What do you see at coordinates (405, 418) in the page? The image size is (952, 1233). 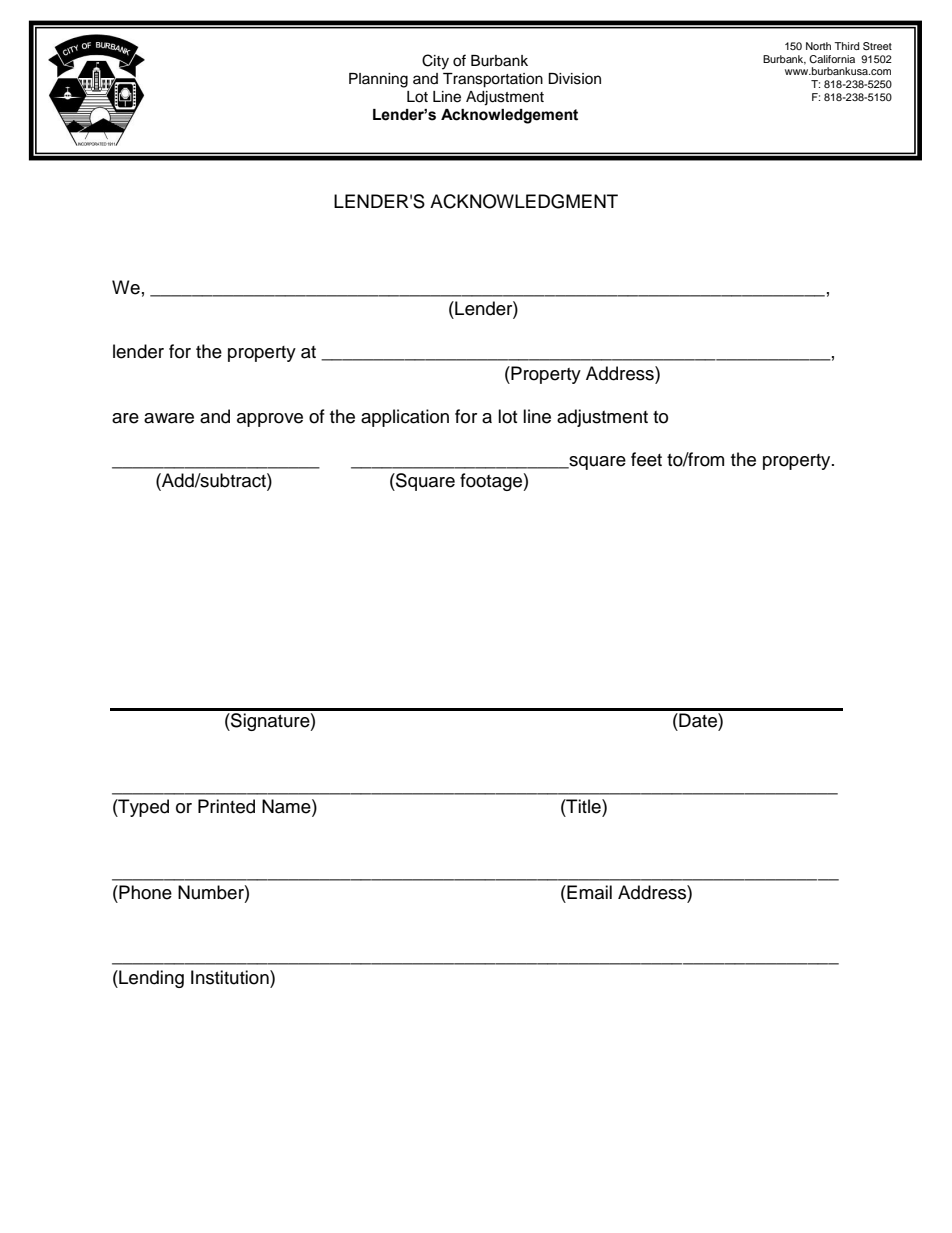 I see `application` at bounding box center [405, 418].
